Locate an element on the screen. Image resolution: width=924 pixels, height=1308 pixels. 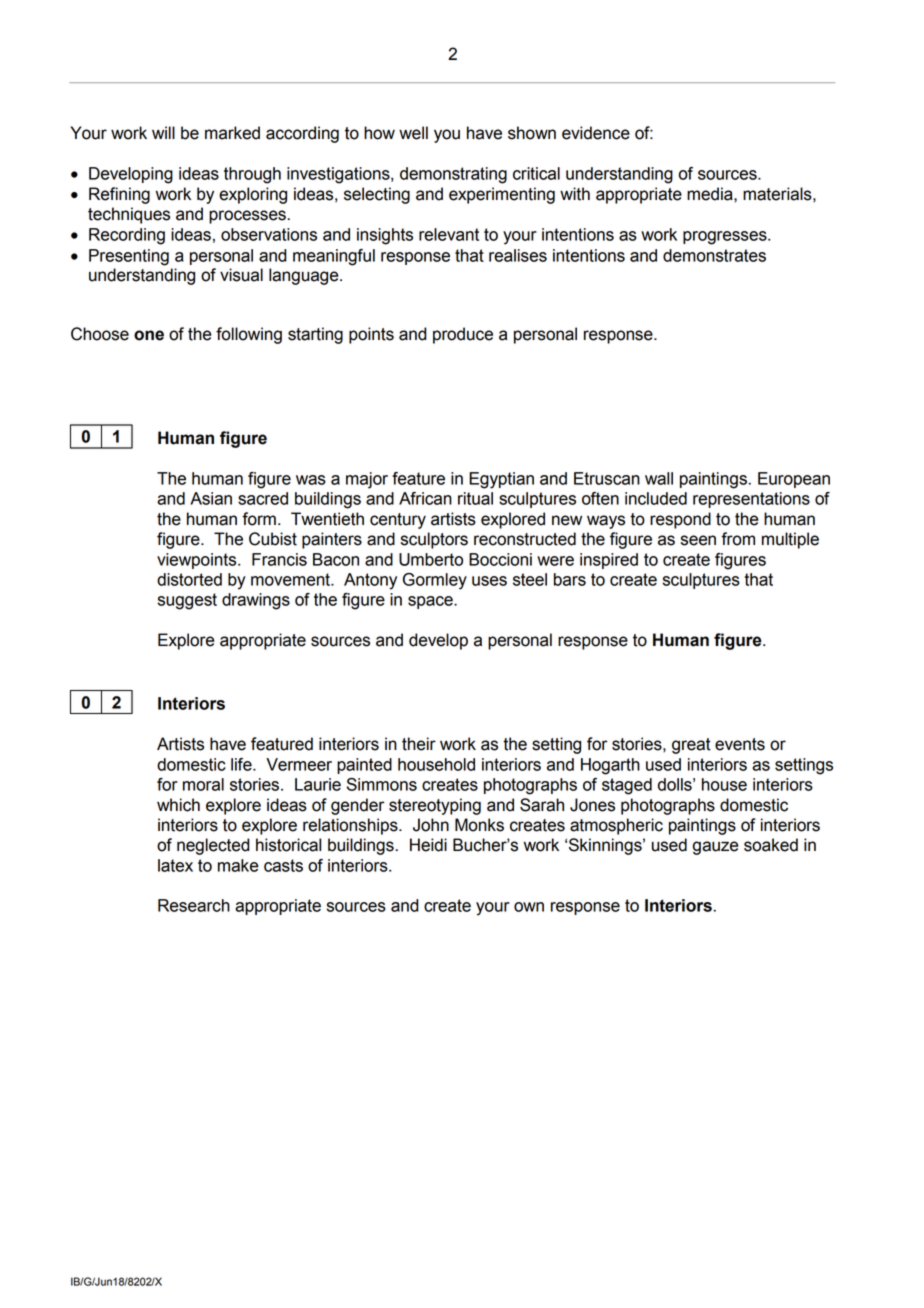
Heidi is located at coordinates (428, 845).
